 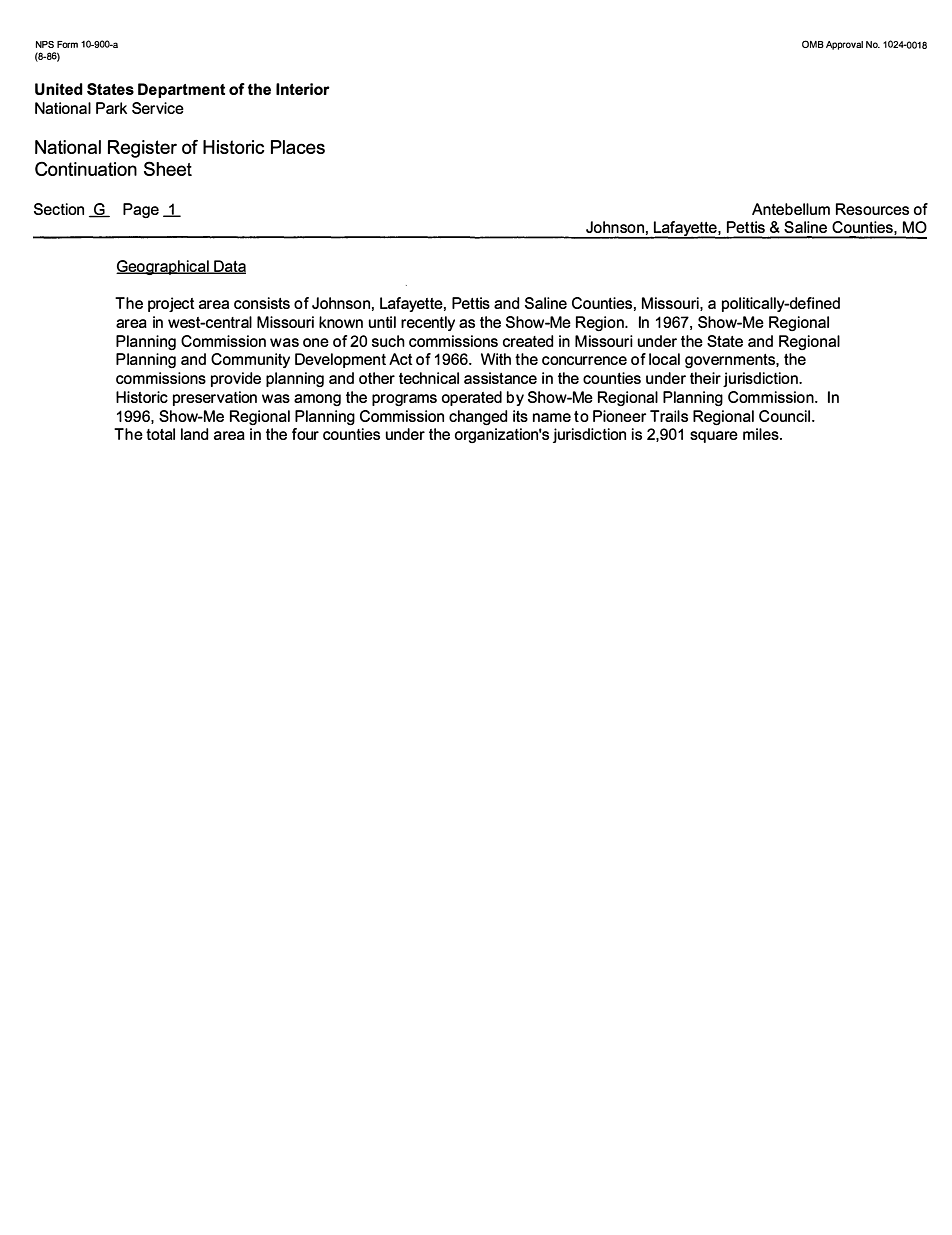 What do you see at coordinates (67, 44) in the page?
I see `Form` at bounding box center [67, 44].
